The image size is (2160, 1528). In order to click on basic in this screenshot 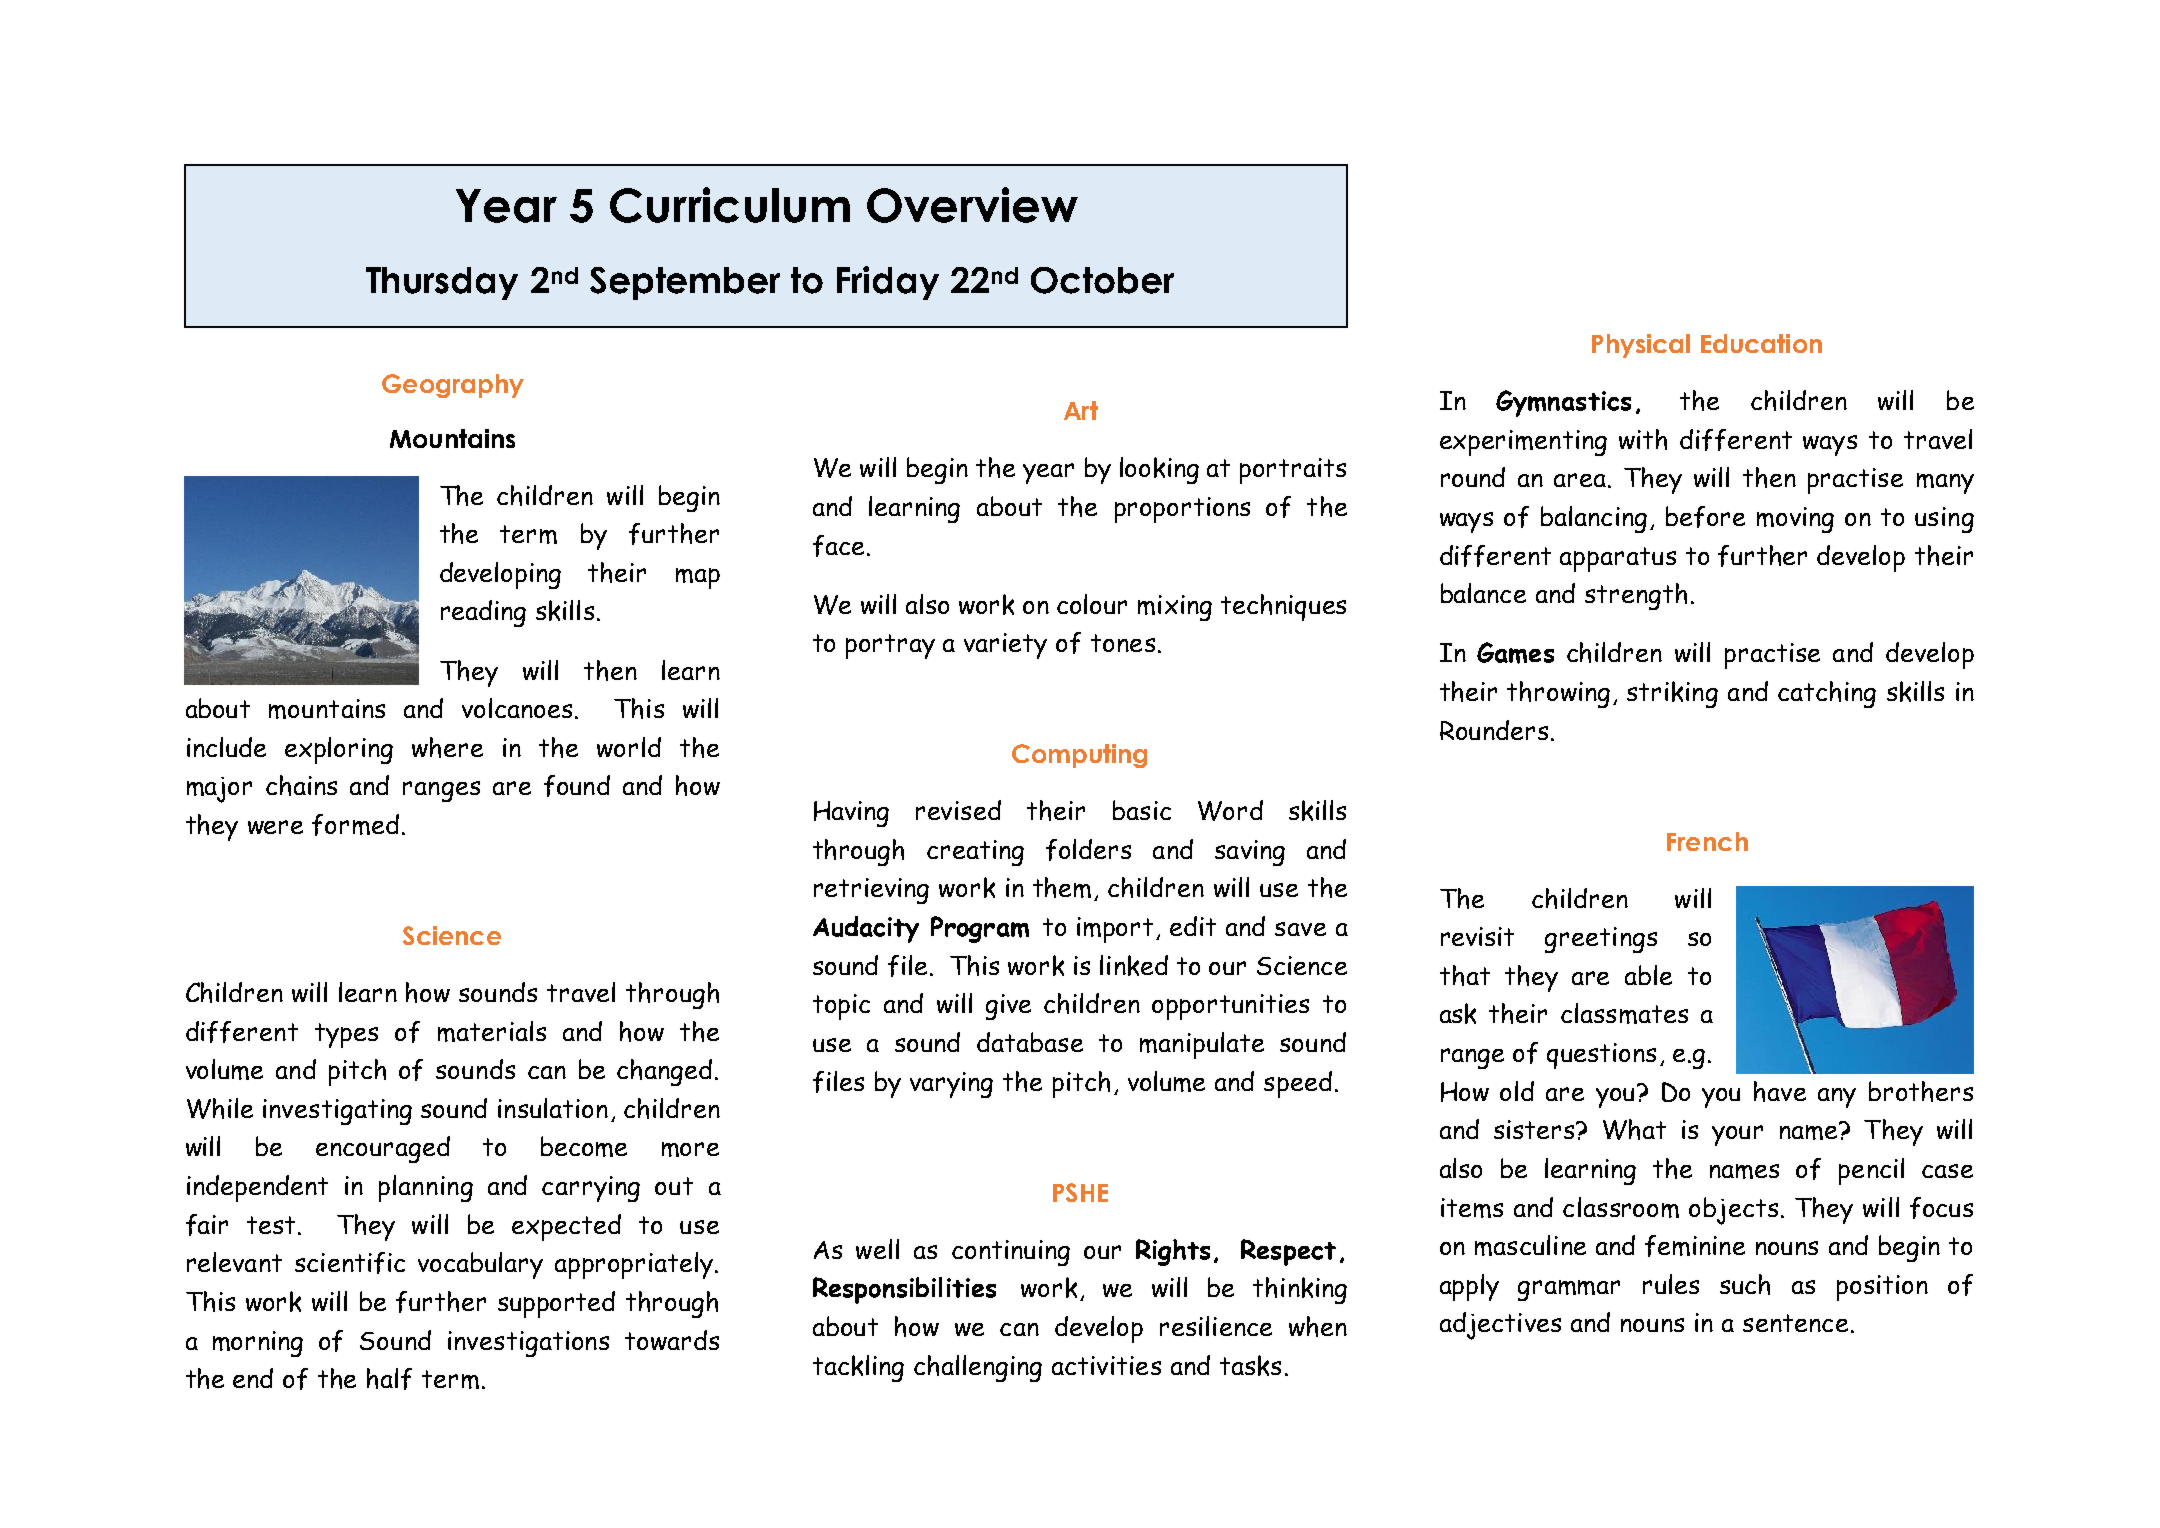, I will do `click(1142, 810)`.
